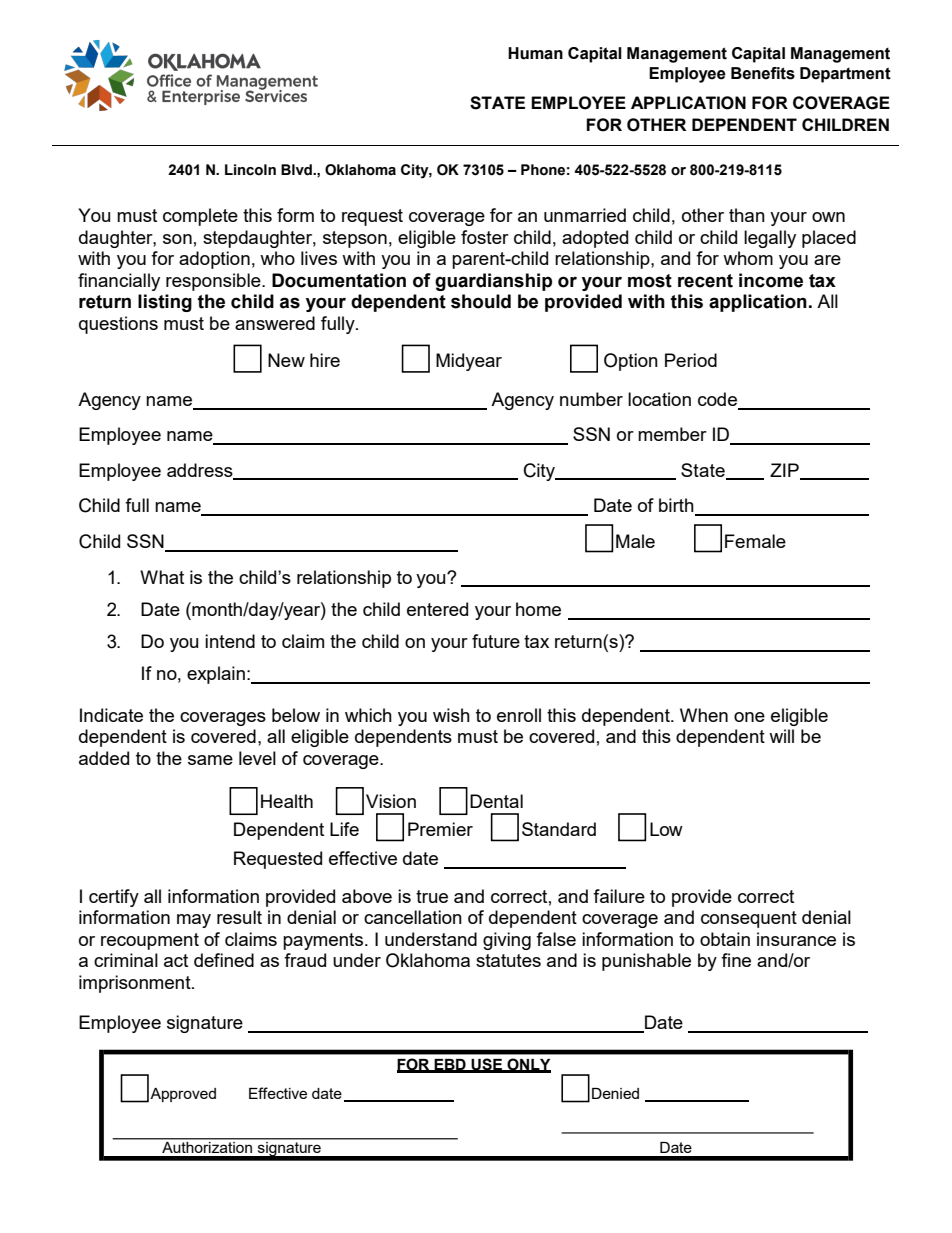 This image has height=1233, width=952. What do you see at coordinates (725, 939) in the image?
I see `obtain` at bounding box center [725, 939].
